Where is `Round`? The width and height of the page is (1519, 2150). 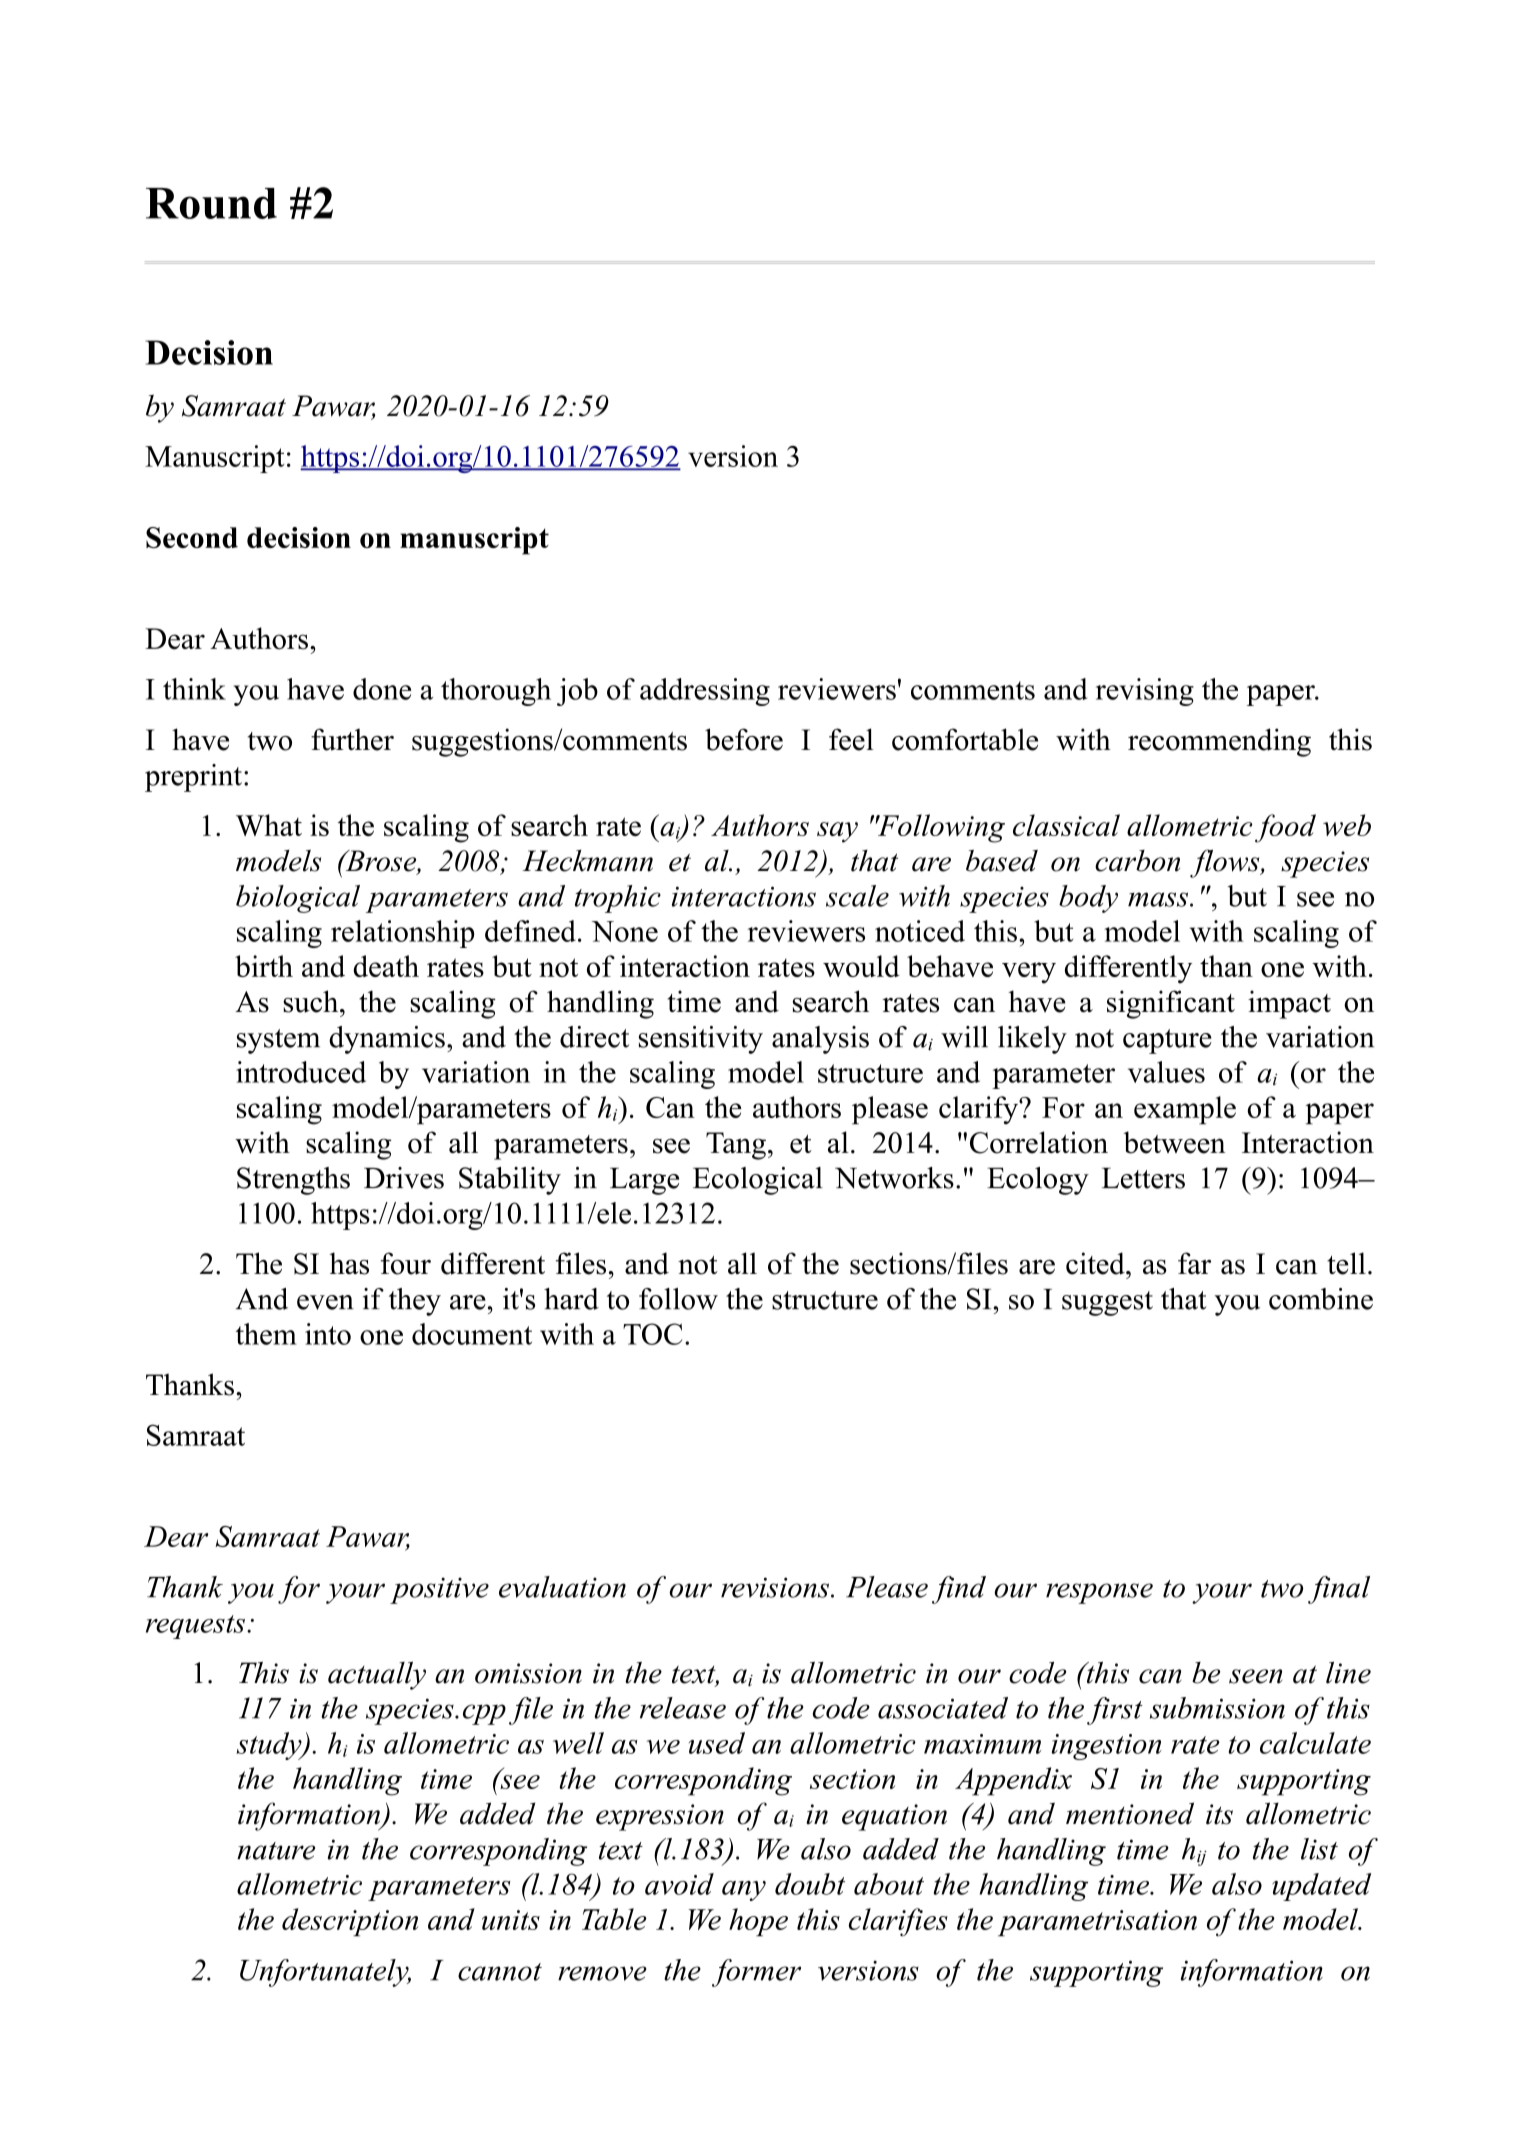
Round is located at coordinates (211, 203).
